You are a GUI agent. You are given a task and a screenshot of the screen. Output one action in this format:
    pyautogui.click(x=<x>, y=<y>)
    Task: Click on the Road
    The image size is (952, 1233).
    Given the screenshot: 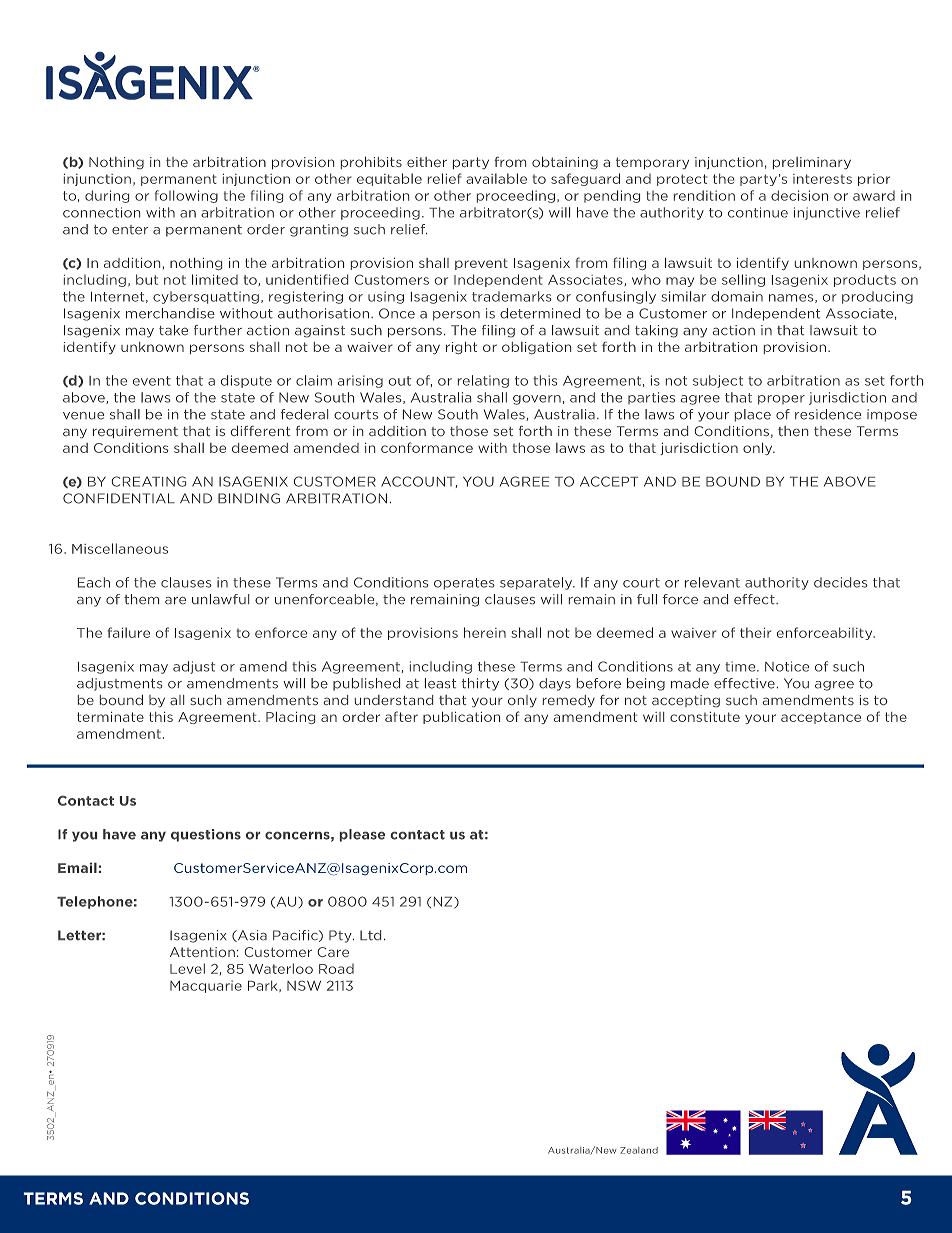 What is the action you would take?
    pyautogui.click(x=336, y=969)
